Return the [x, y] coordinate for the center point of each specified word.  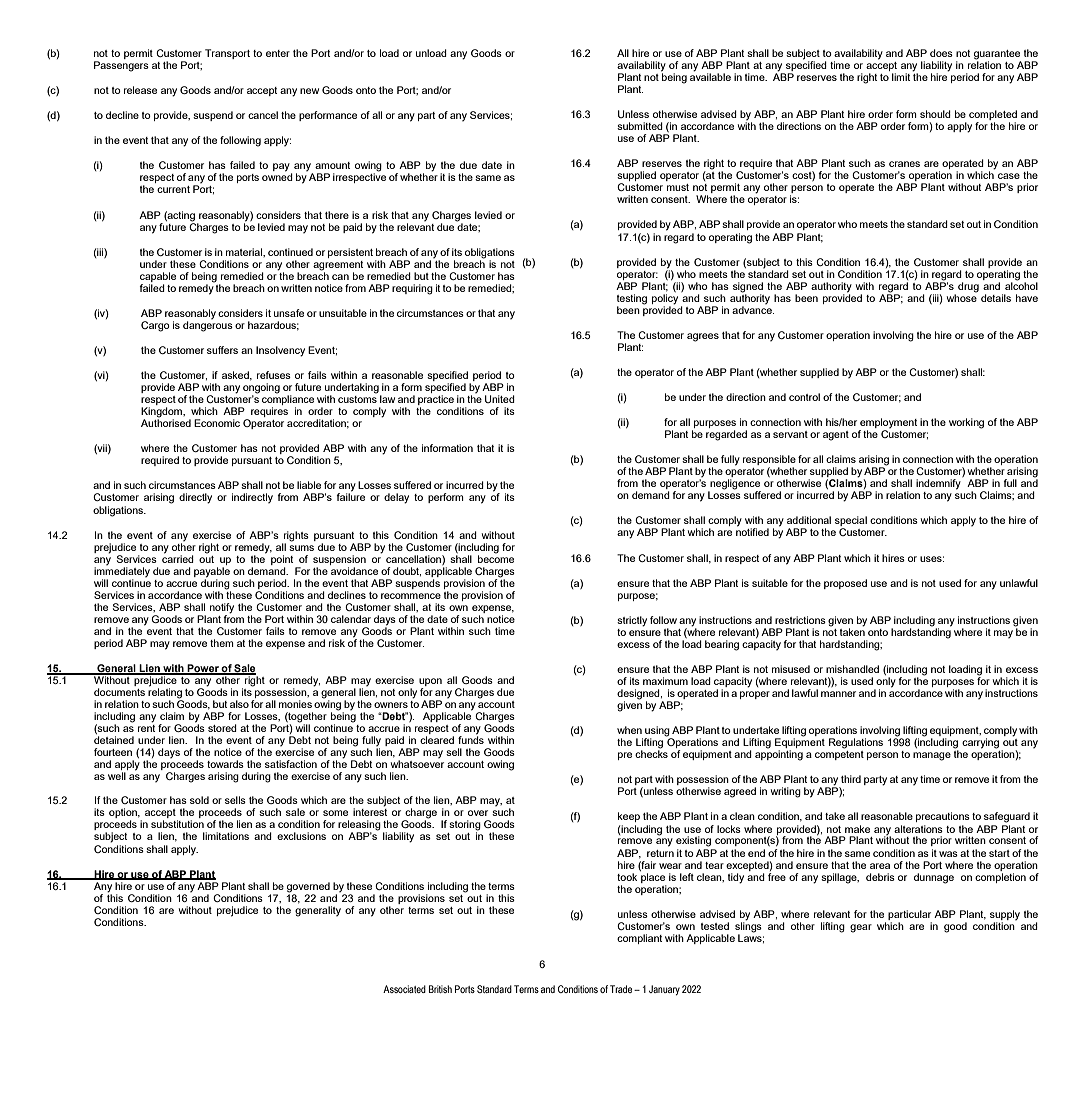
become [496, 558]
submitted [640, 126]
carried [178, 558]
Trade [622, 989]
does [941, 53]
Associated [404, 989]
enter [278, 53]
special [851, 522]
